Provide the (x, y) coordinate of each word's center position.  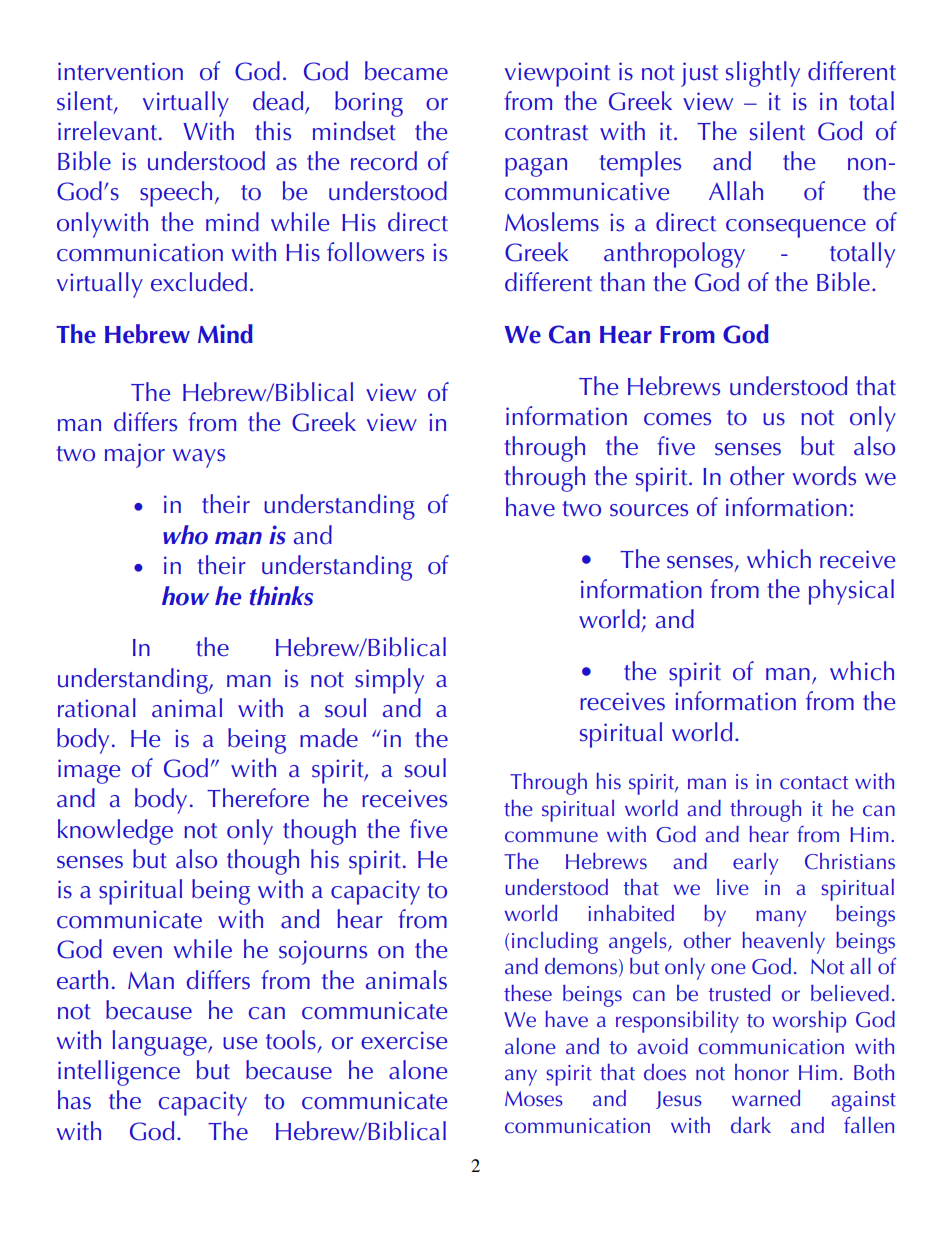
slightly (763, 74)
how (185, 596)
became (406, 71)
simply (389, 681)
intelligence (119, 1073)
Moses (534, 1099)
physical (851, 592)
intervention (120, 71)
